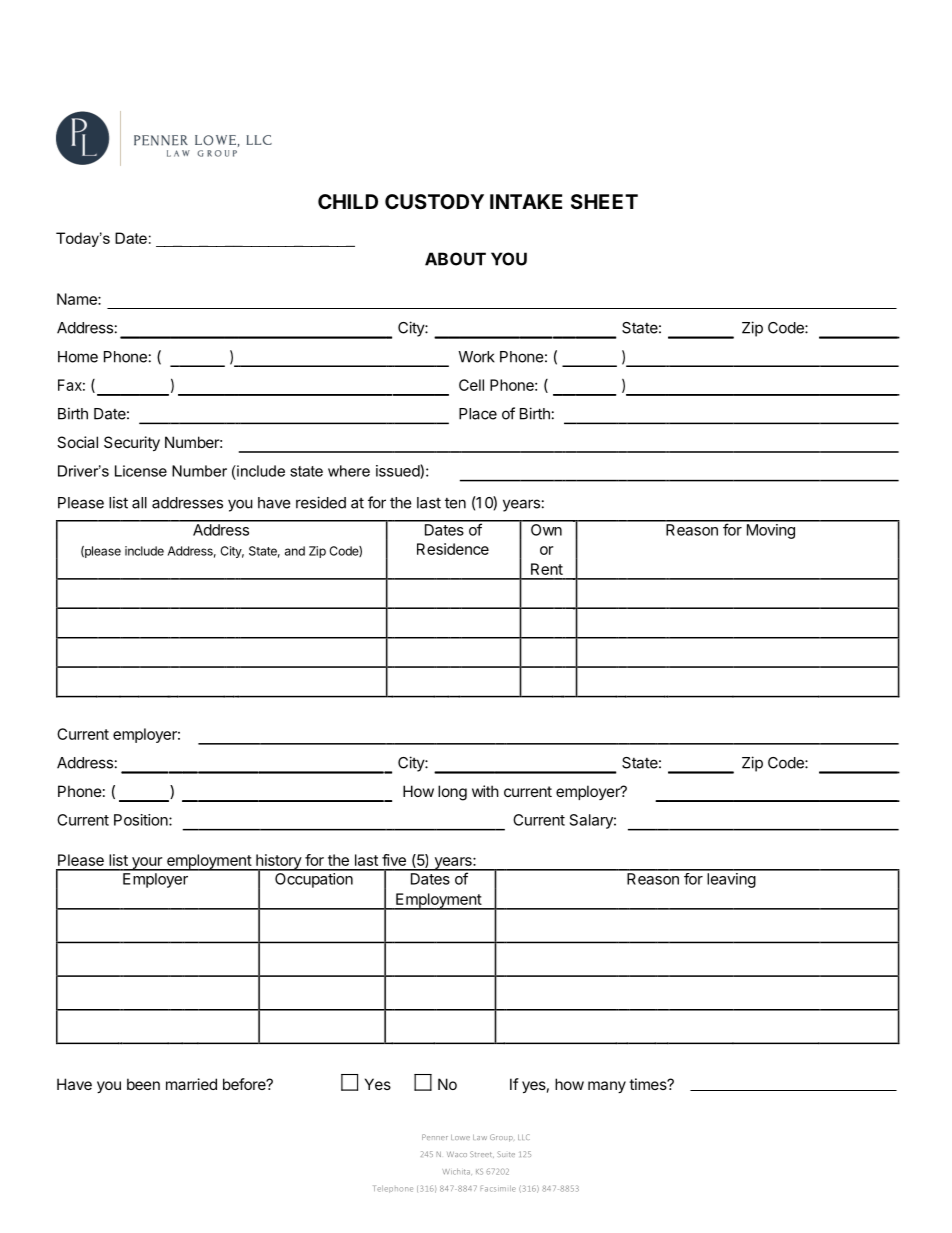  I want to click on all, so click(139, 503).
